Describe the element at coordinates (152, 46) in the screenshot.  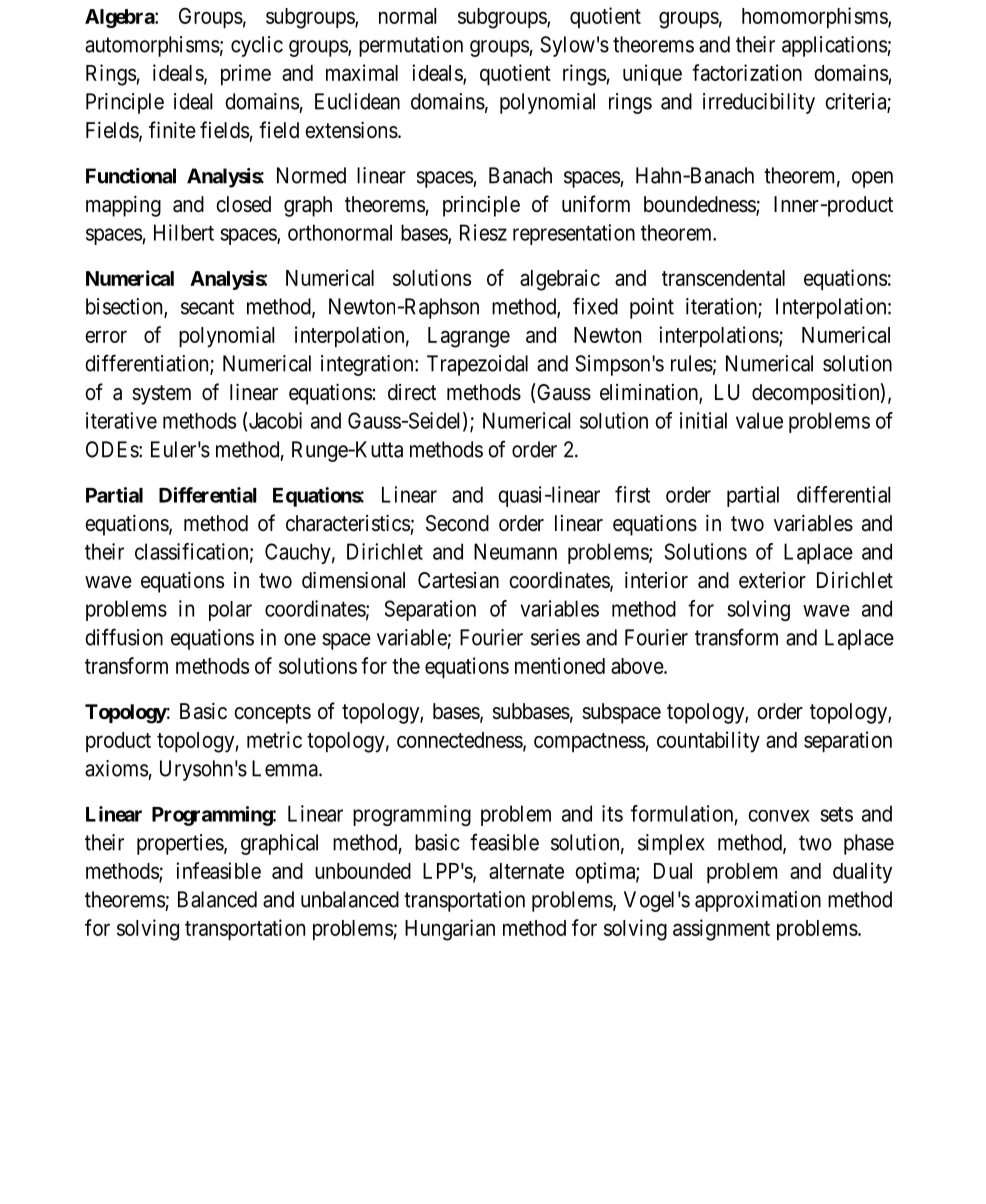
I see `automorphisms` at that location.
